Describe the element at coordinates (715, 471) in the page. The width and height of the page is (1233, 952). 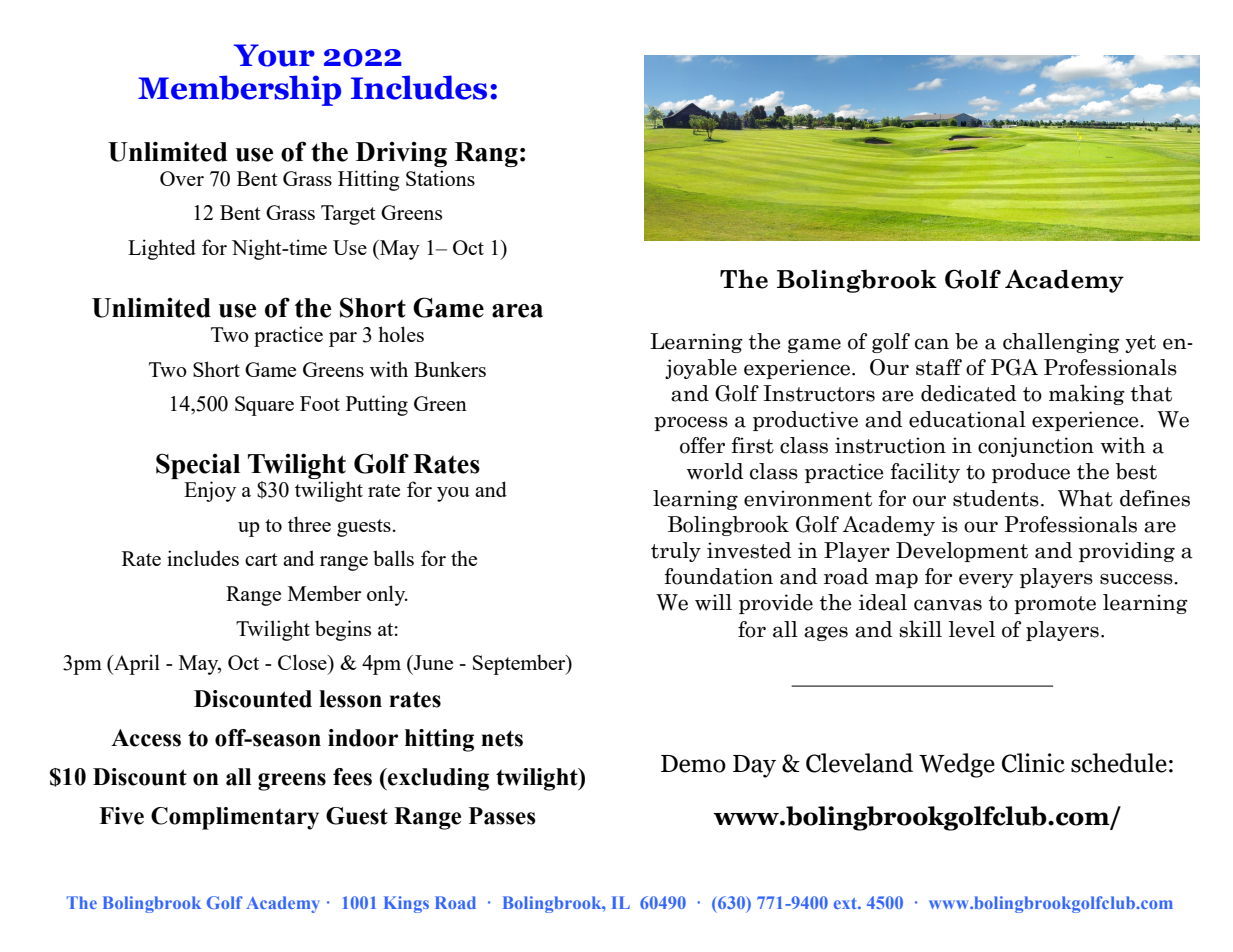
I see `world` at that location.
